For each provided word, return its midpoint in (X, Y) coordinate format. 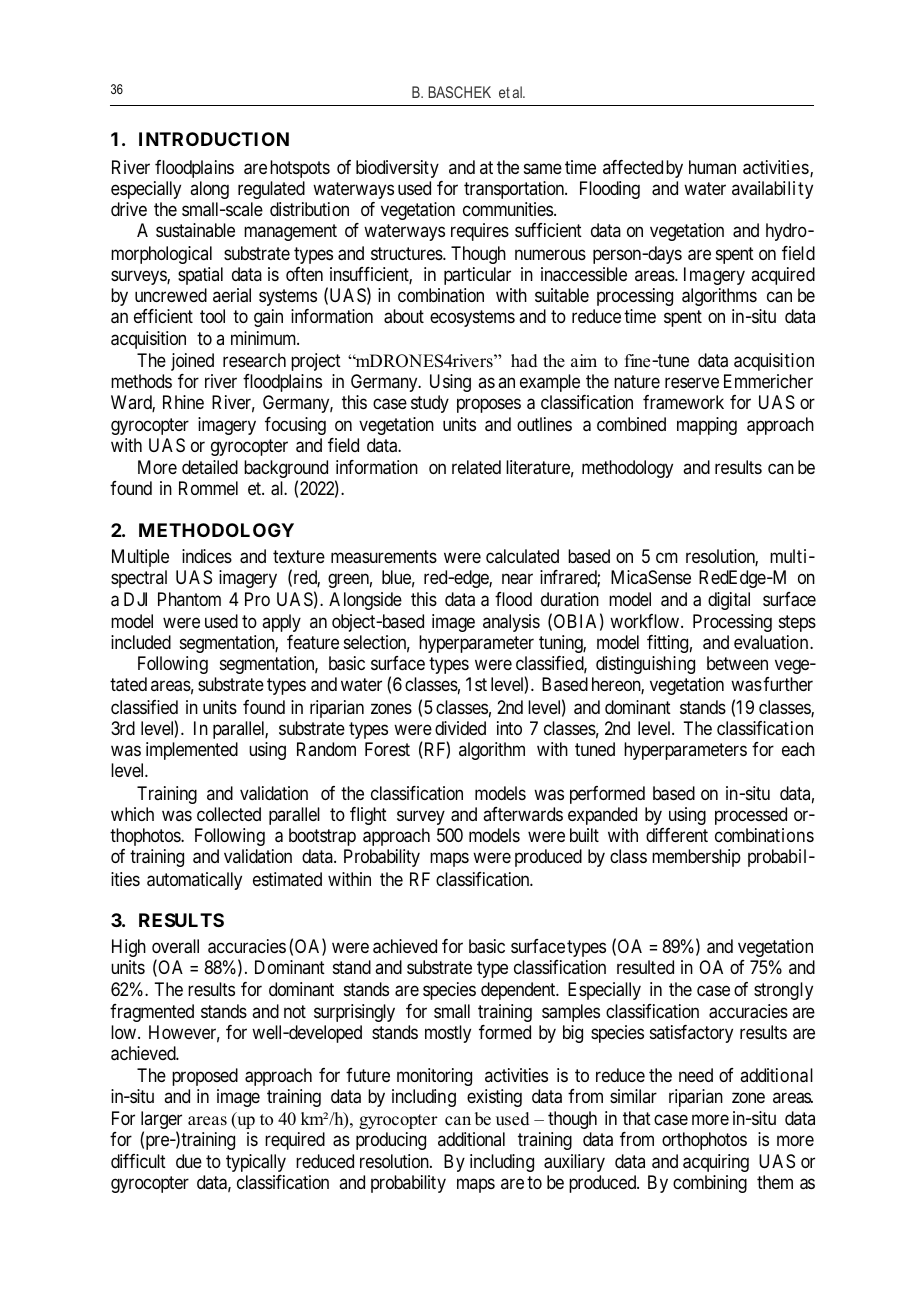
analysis (511, 623)
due (189, 1161)
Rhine (183, 402)
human (712, 167)
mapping (707, 426)
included (141, 642)
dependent (519, 991)
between (737, 663)
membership (696, 858)
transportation (515, 190)
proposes (489, 405)
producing (391, 1141)
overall (175, 946)
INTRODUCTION (214, 139)
